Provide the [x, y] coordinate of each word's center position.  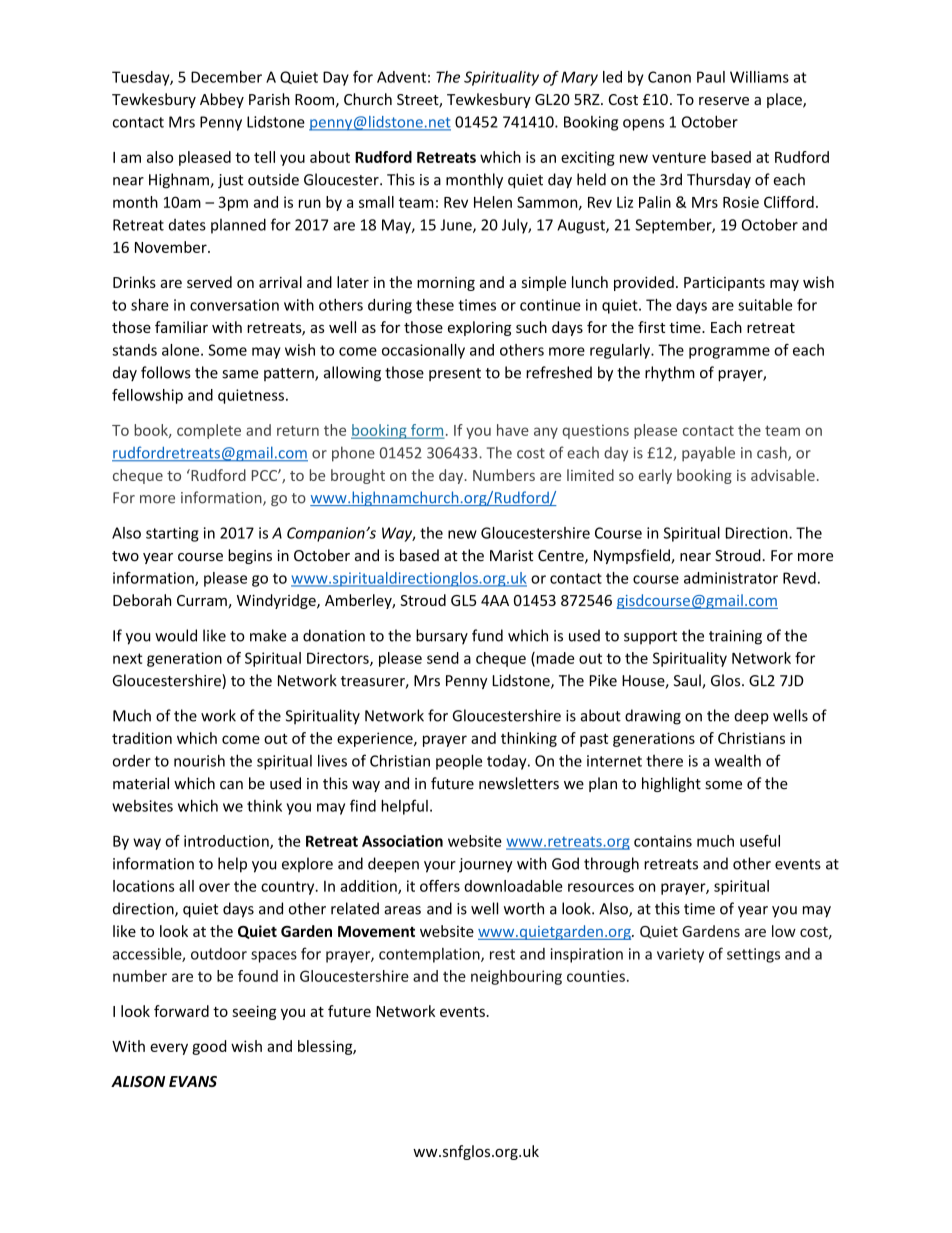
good [209, 1047]
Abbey [222, 100]
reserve [724, 101]
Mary [579, 78]
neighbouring [516, 977]
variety [680, 955]
